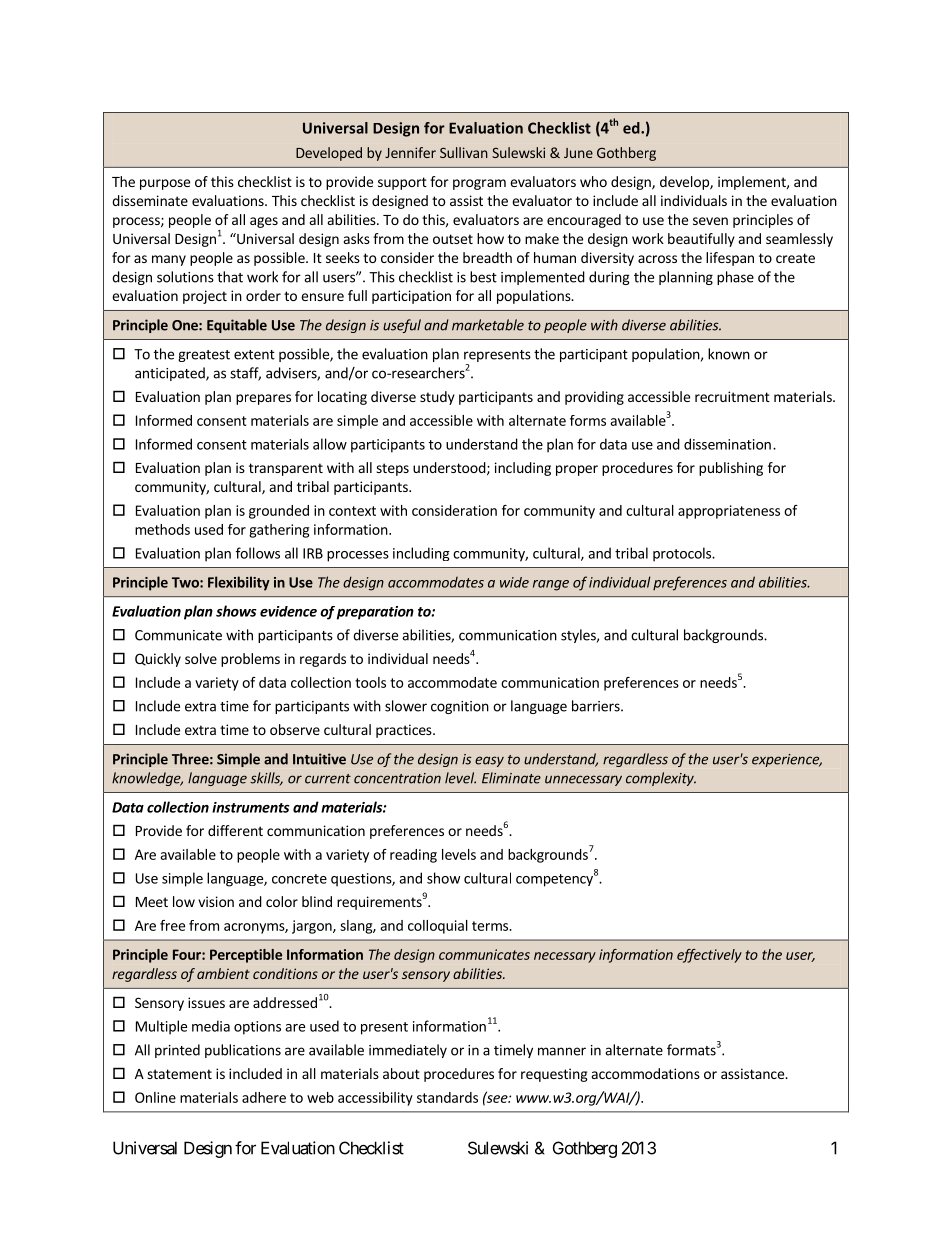  Describe the element at coordinates (263, 399) in the screenshot. I see `prepares` at that location.
